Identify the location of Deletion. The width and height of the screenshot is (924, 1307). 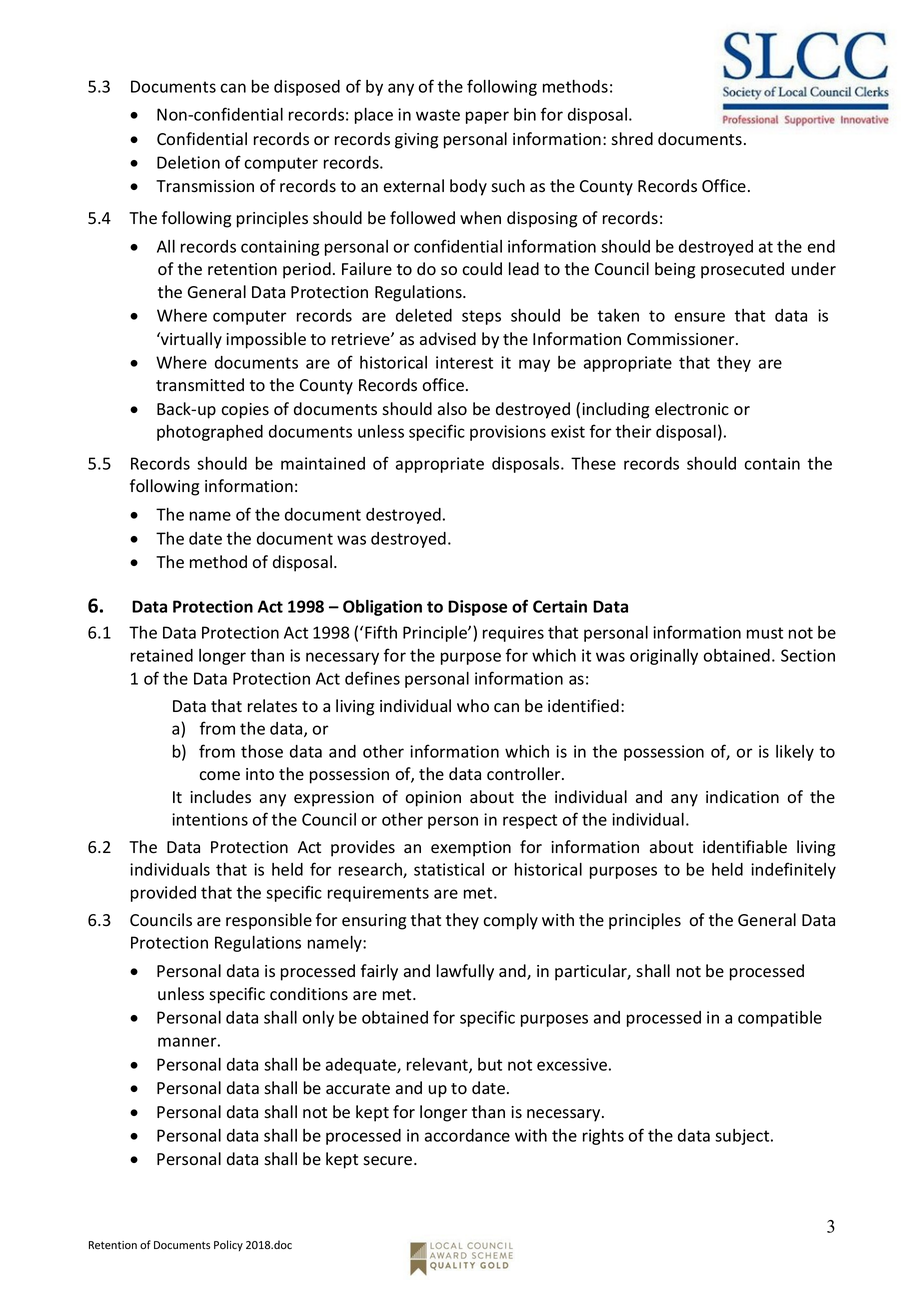
(188, 162).
